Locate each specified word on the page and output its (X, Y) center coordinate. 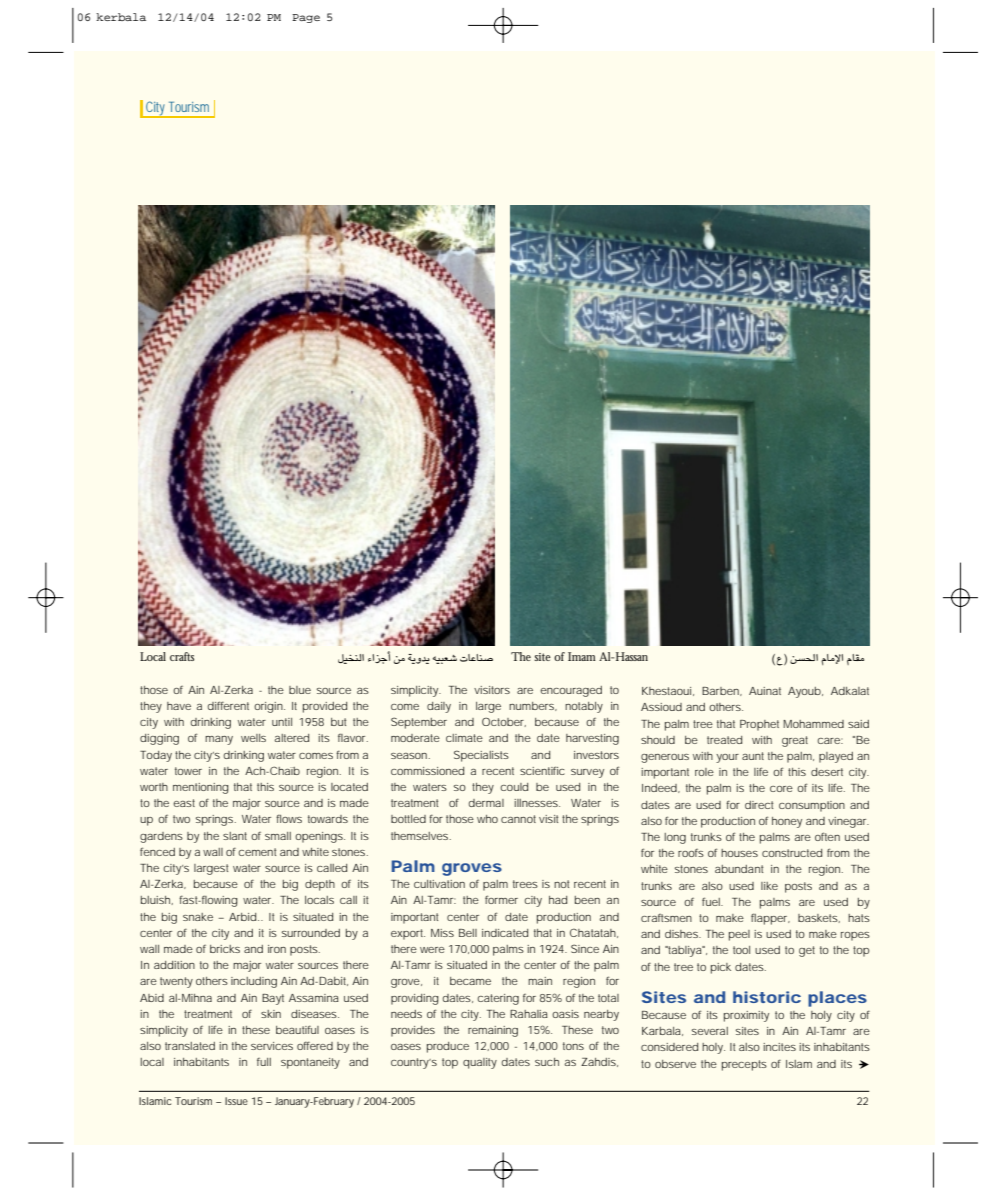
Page (306, 18)
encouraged (571, 691)
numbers (532, 706)
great (795, 741)
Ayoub (804, 692)
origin (268, 707)
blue (300, 690)
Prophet (759, 725)
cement (257, 852)
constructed (792, 853)
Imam (582, 656)
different (228, 705)
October (504, 722)
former (501, 899)
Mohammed (813, 724)
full (264, 1062)
